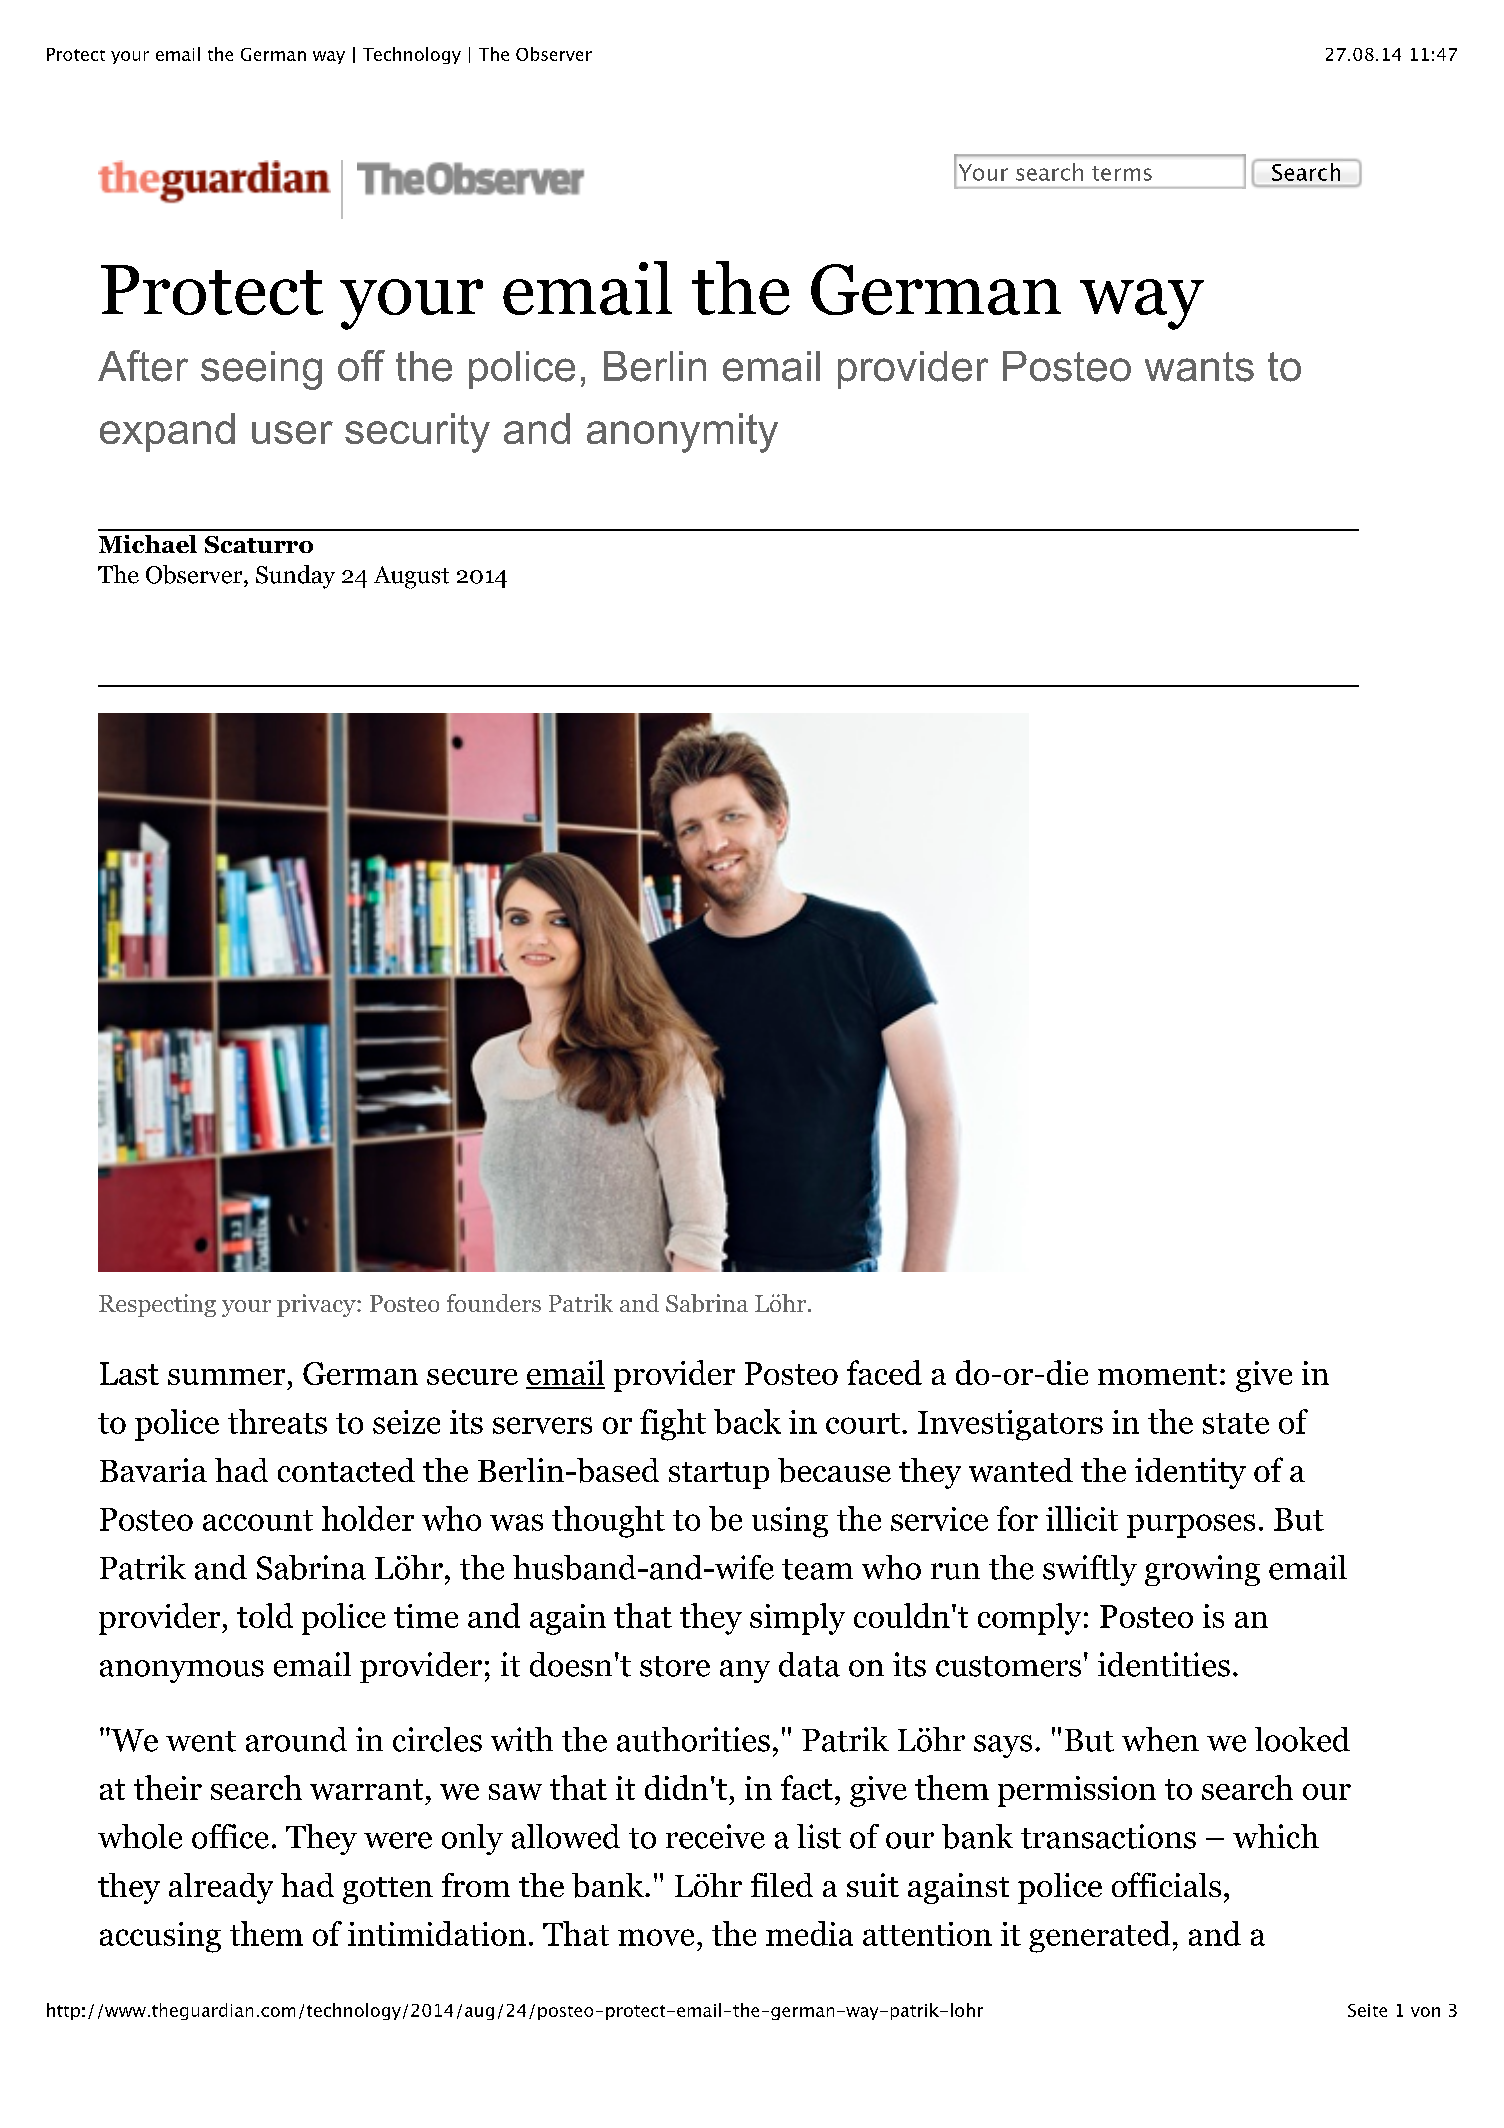 This page has width=1504, height=2128. Describe the element at coordinates (1122, 173) in the page. I see `terms` at that location.
